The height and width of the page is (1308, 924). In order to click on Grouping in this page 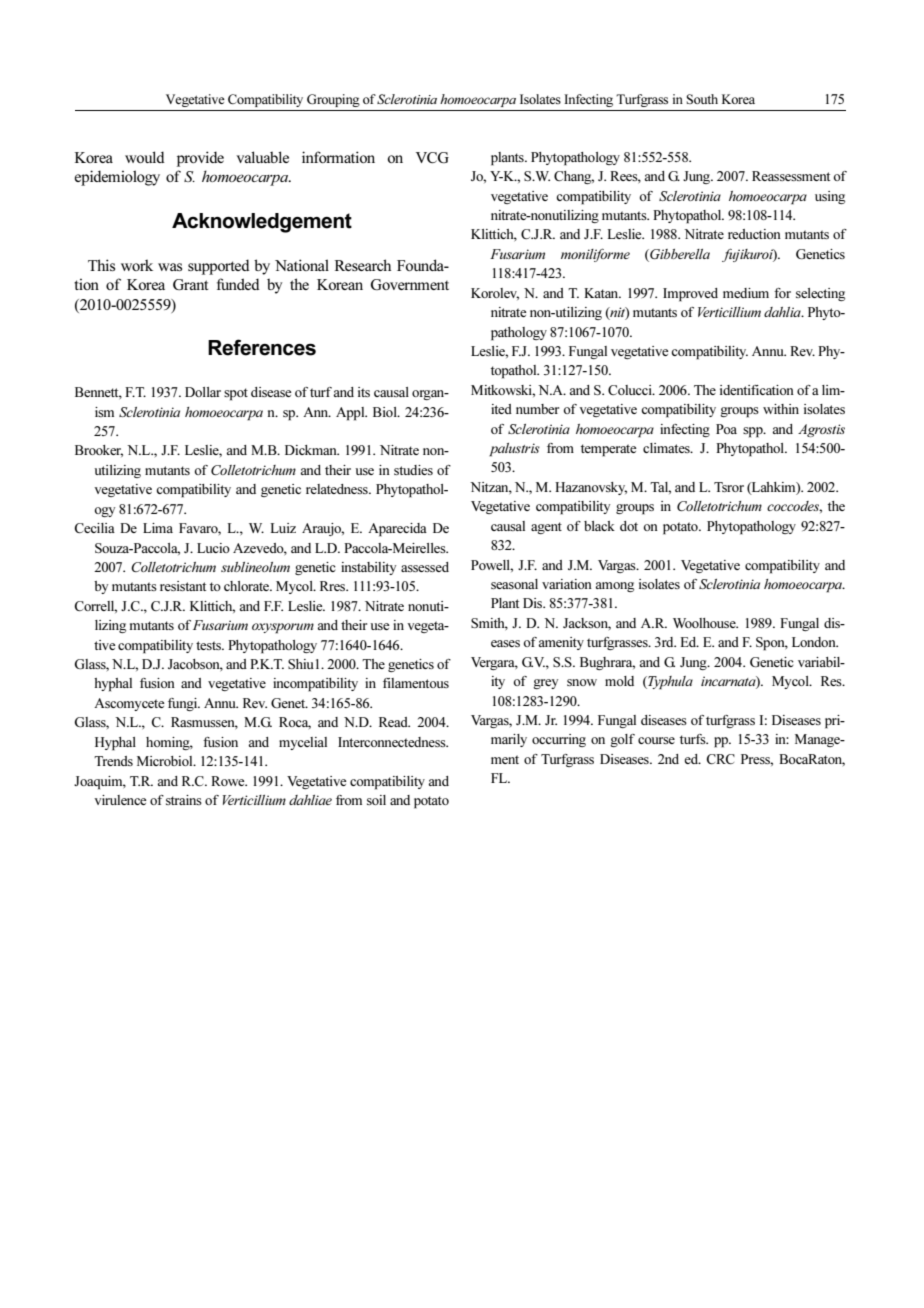, I will do `click(333, 100)`.
